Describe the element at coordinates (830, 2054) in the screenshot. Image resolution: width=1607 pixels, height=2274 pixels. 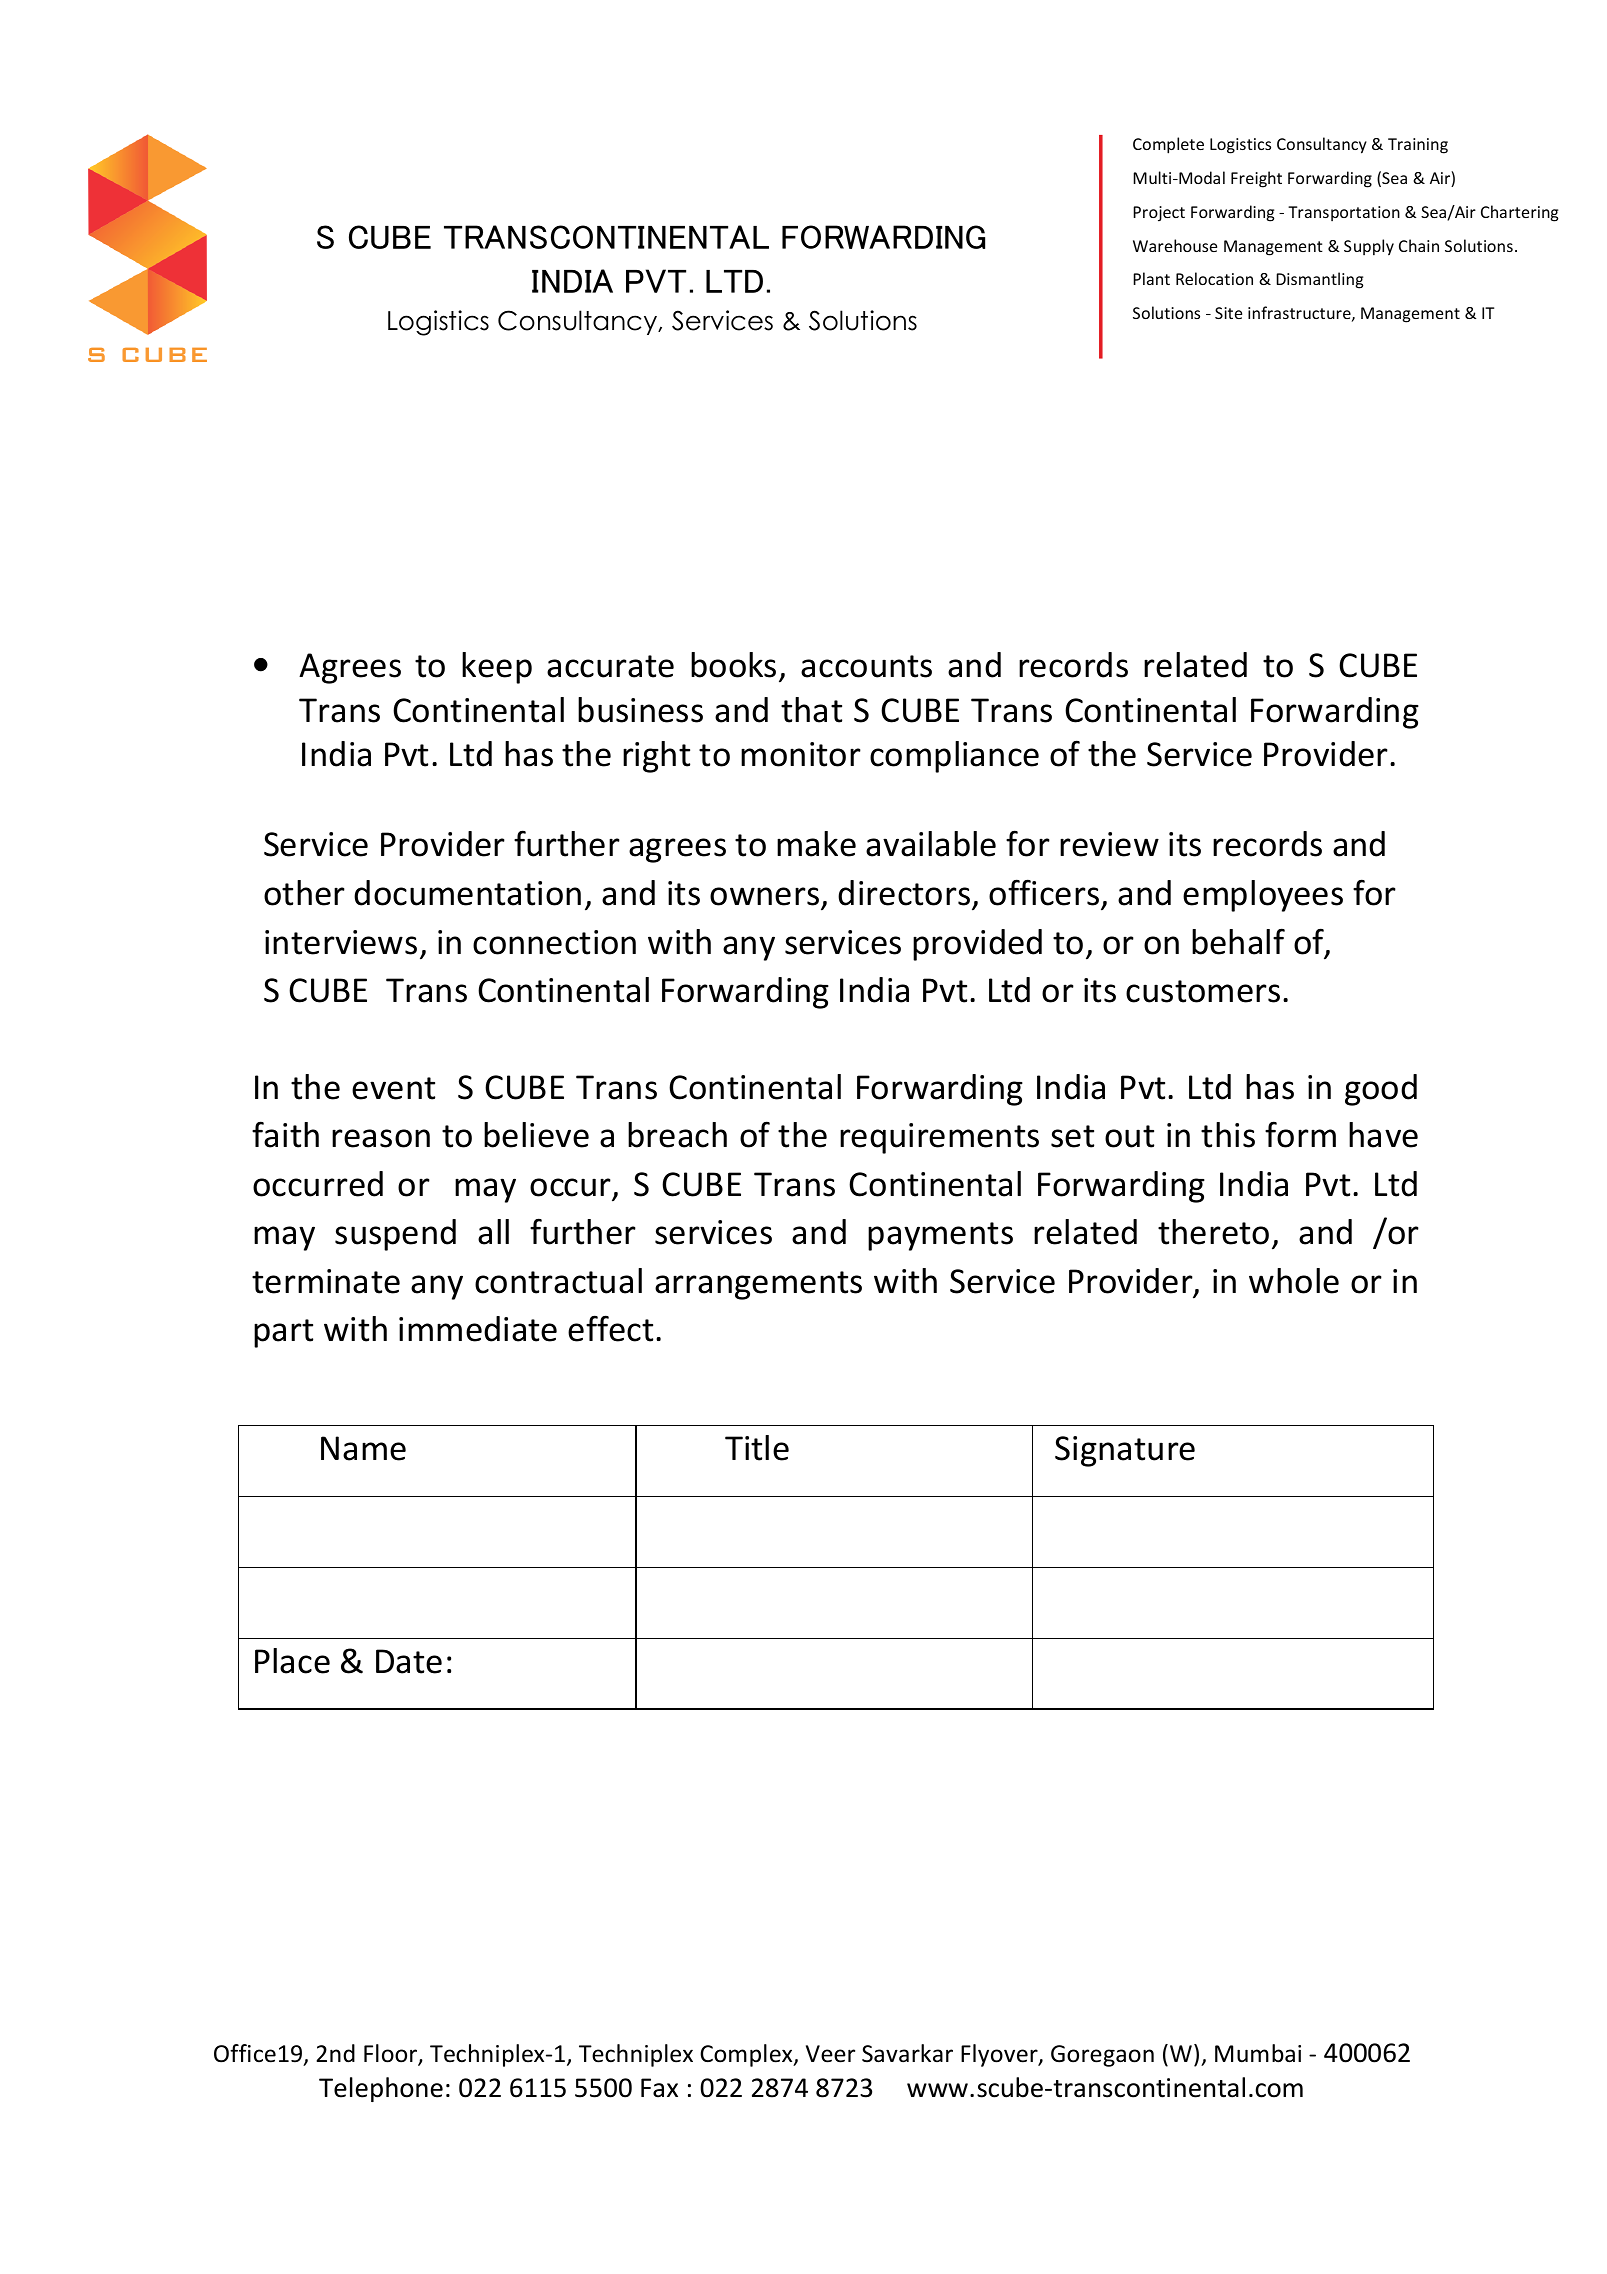
I see `Veer` at that location.
